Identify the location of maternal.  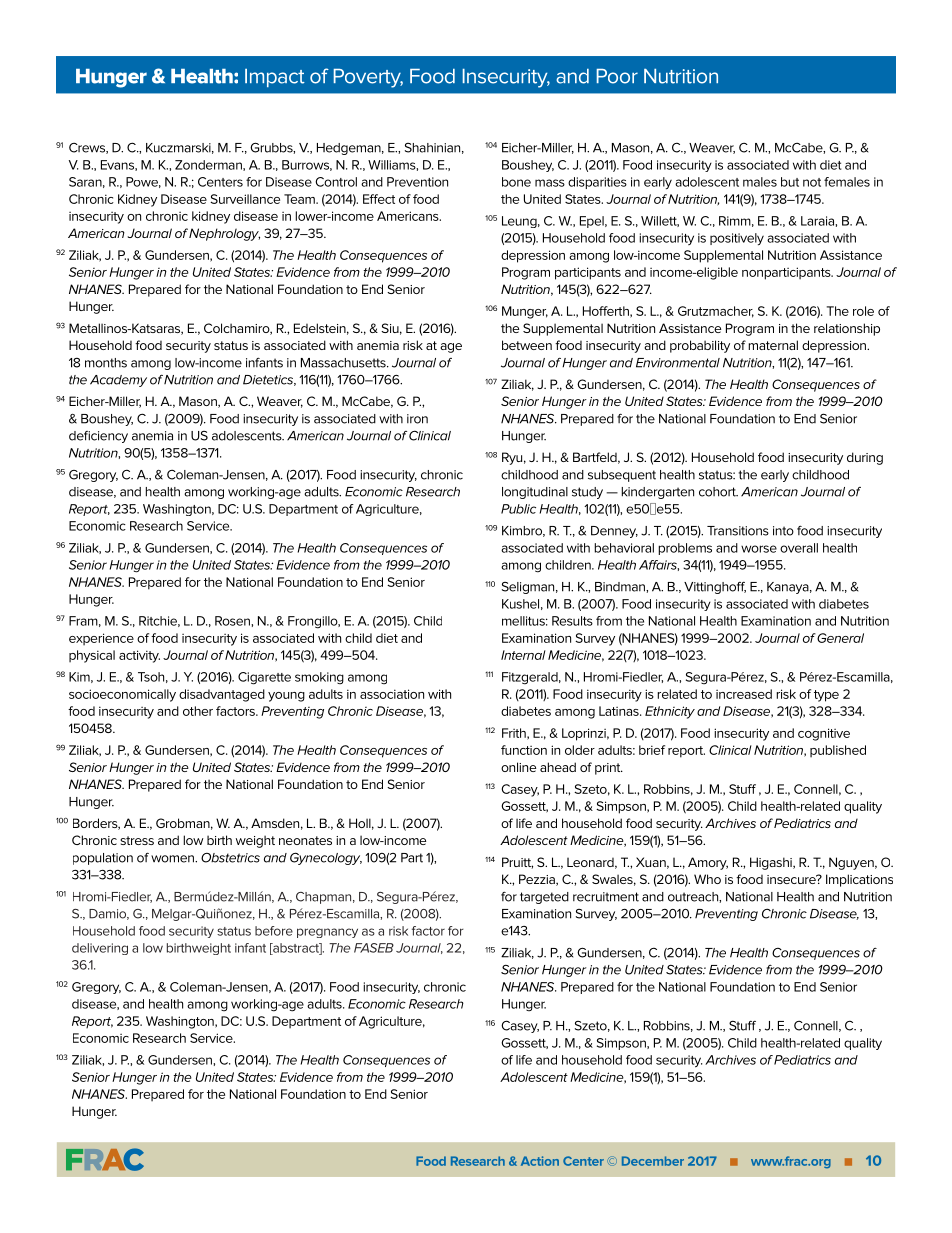
(773, 345).
